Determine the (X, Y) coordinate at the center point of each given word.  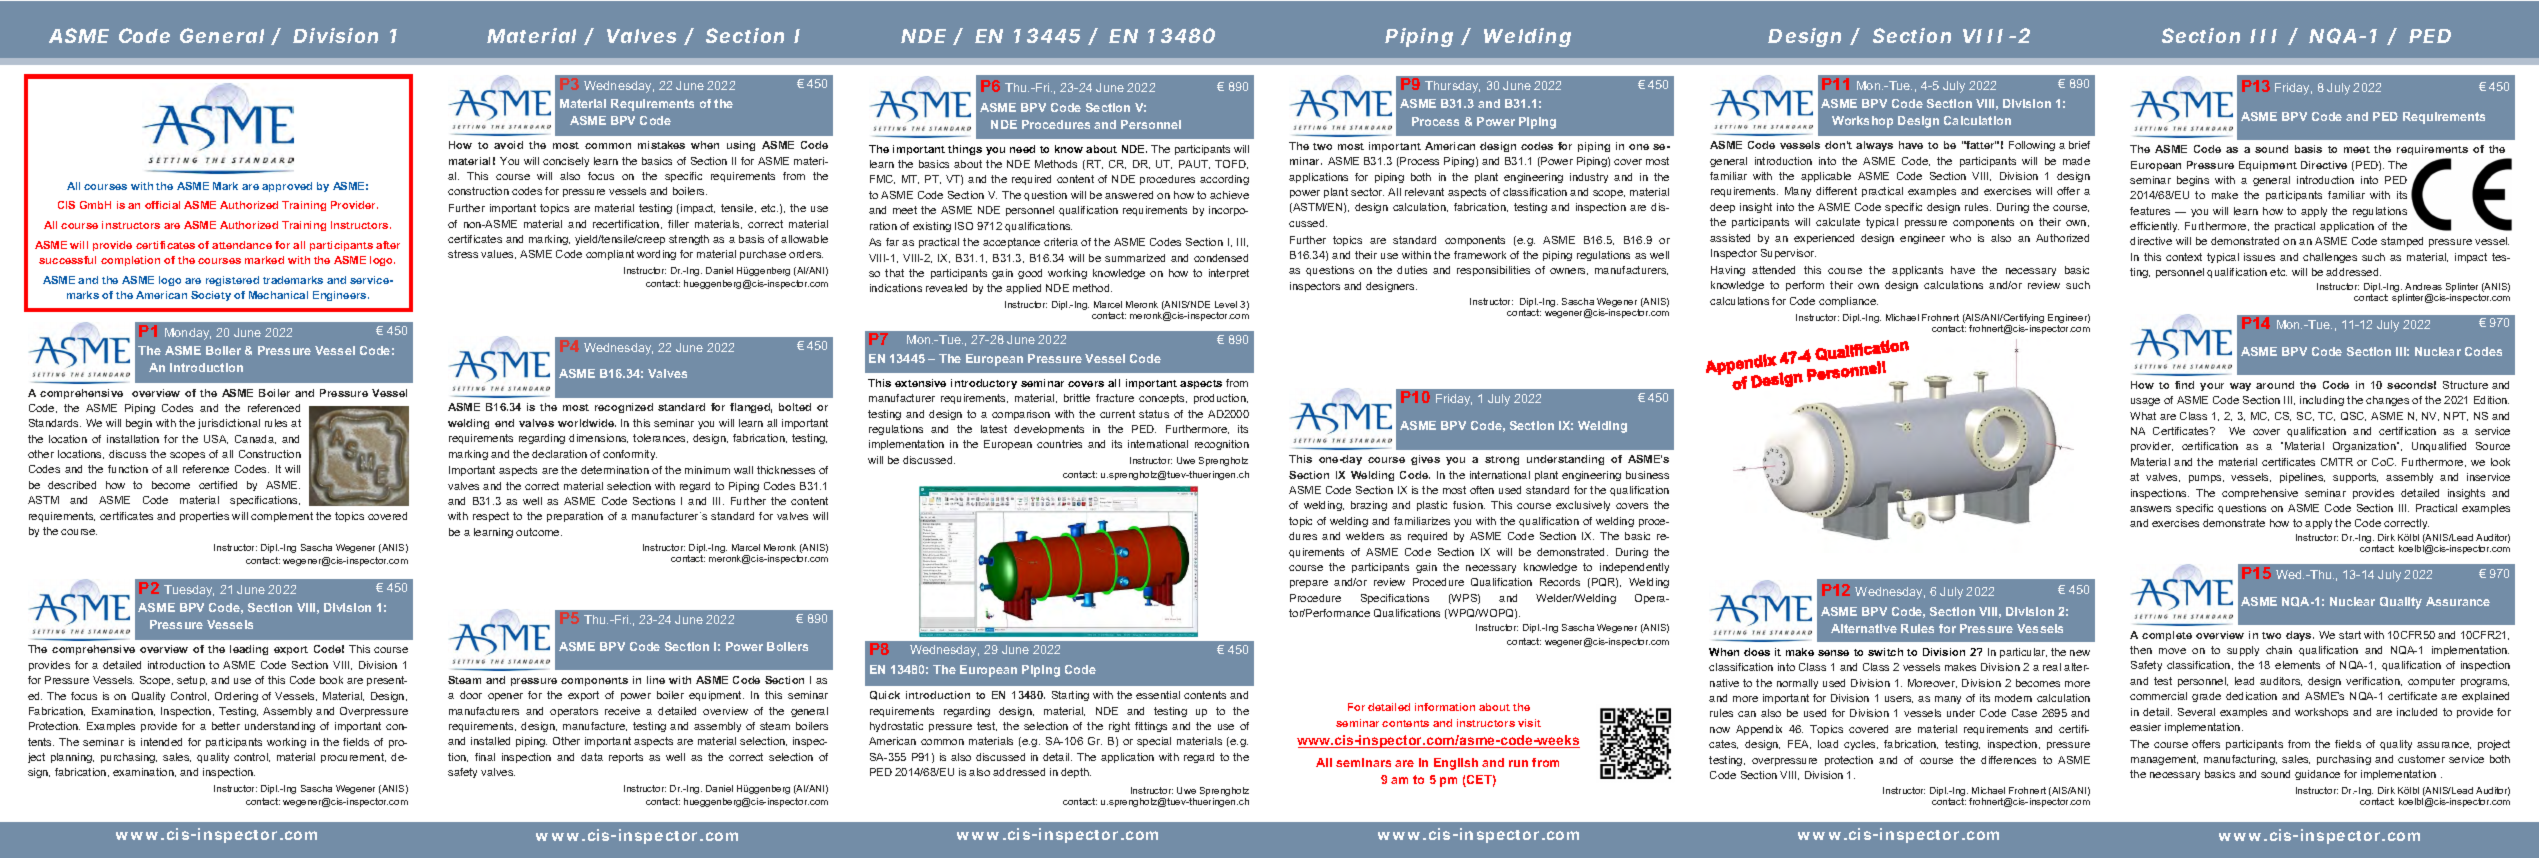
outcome (539, 532)
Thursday (1452, 87)
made (2076, 161)
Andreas (2423, 286)
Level (1226, 304)
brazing (1369, 506)
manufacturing (2240, 760)
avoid (508, 145)
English (1456, 764)
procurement (353, 758)
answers (2150, 509)
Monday (188, 334)
